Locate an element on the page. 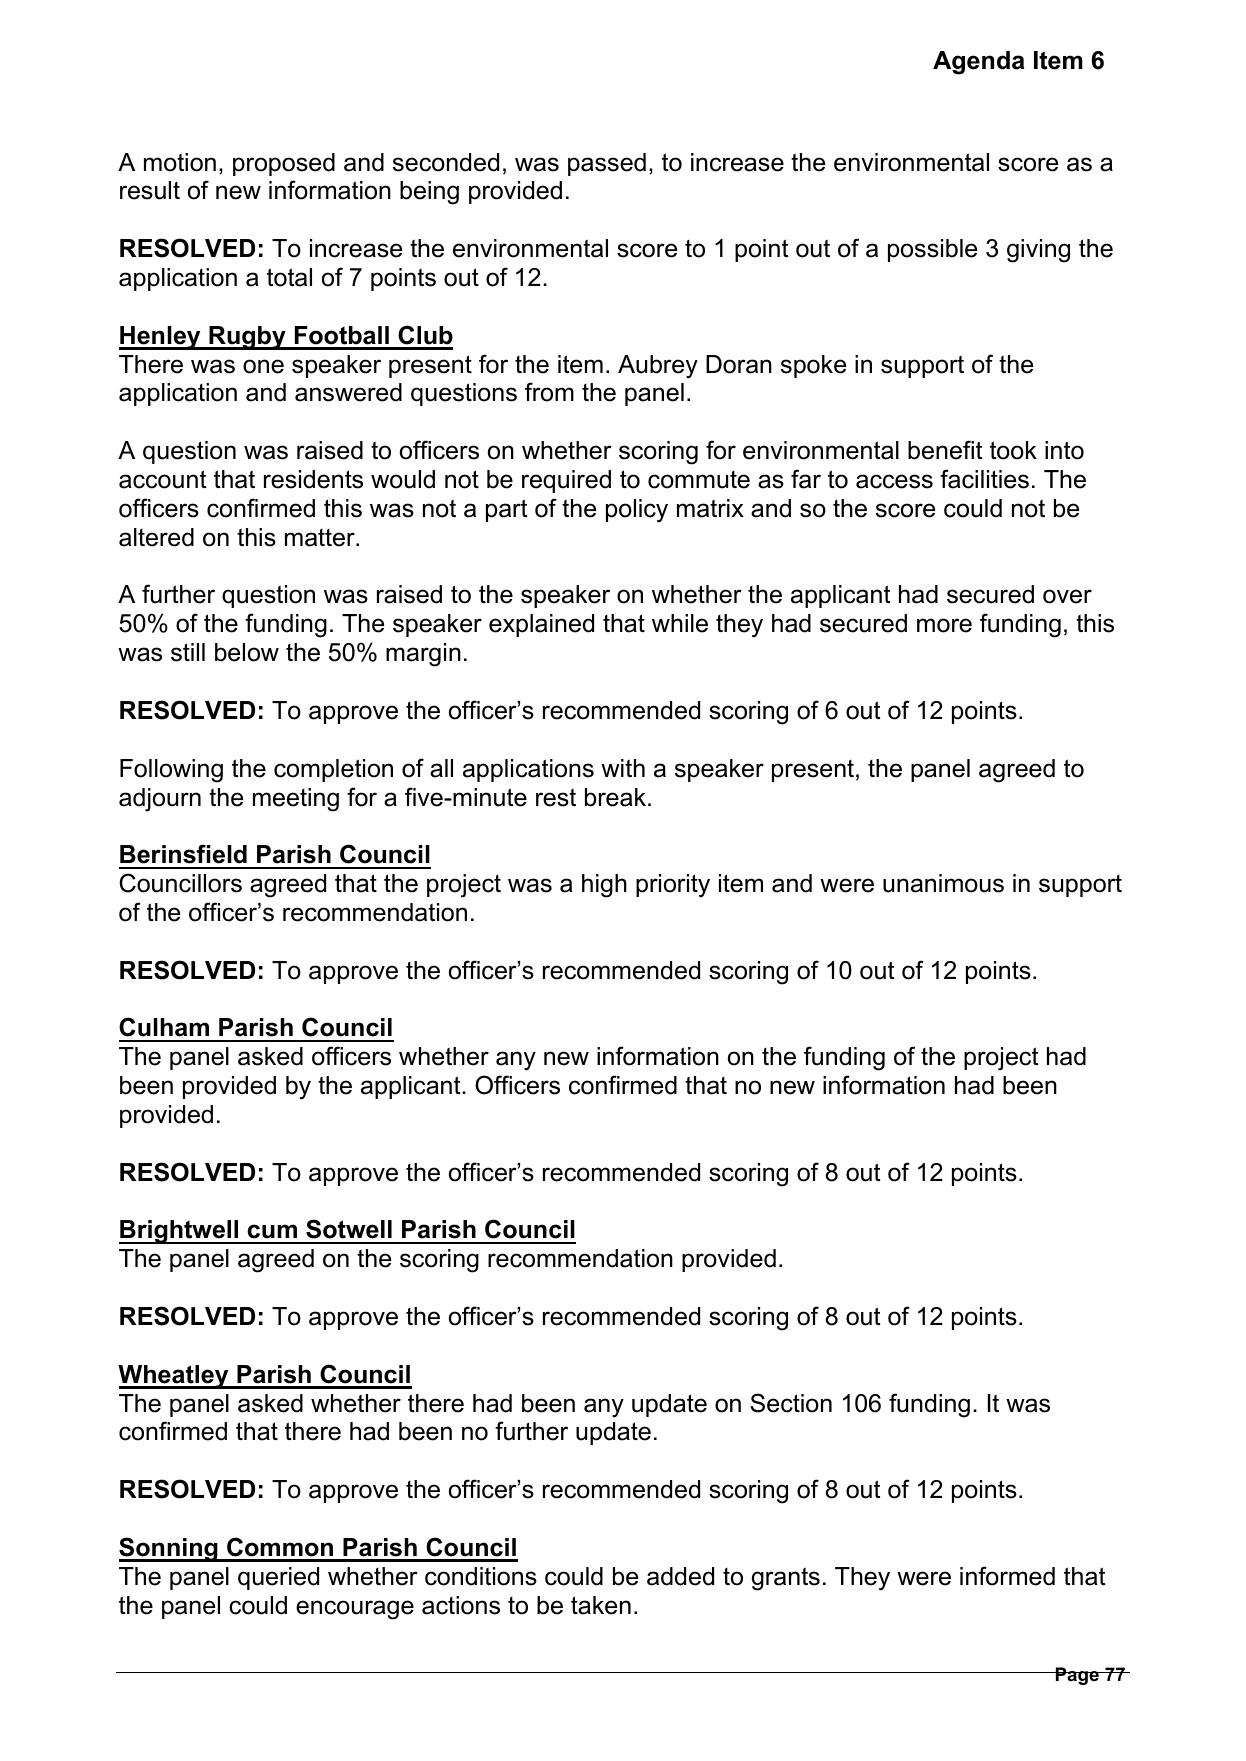  passed is located at coordinates (607, 164).
